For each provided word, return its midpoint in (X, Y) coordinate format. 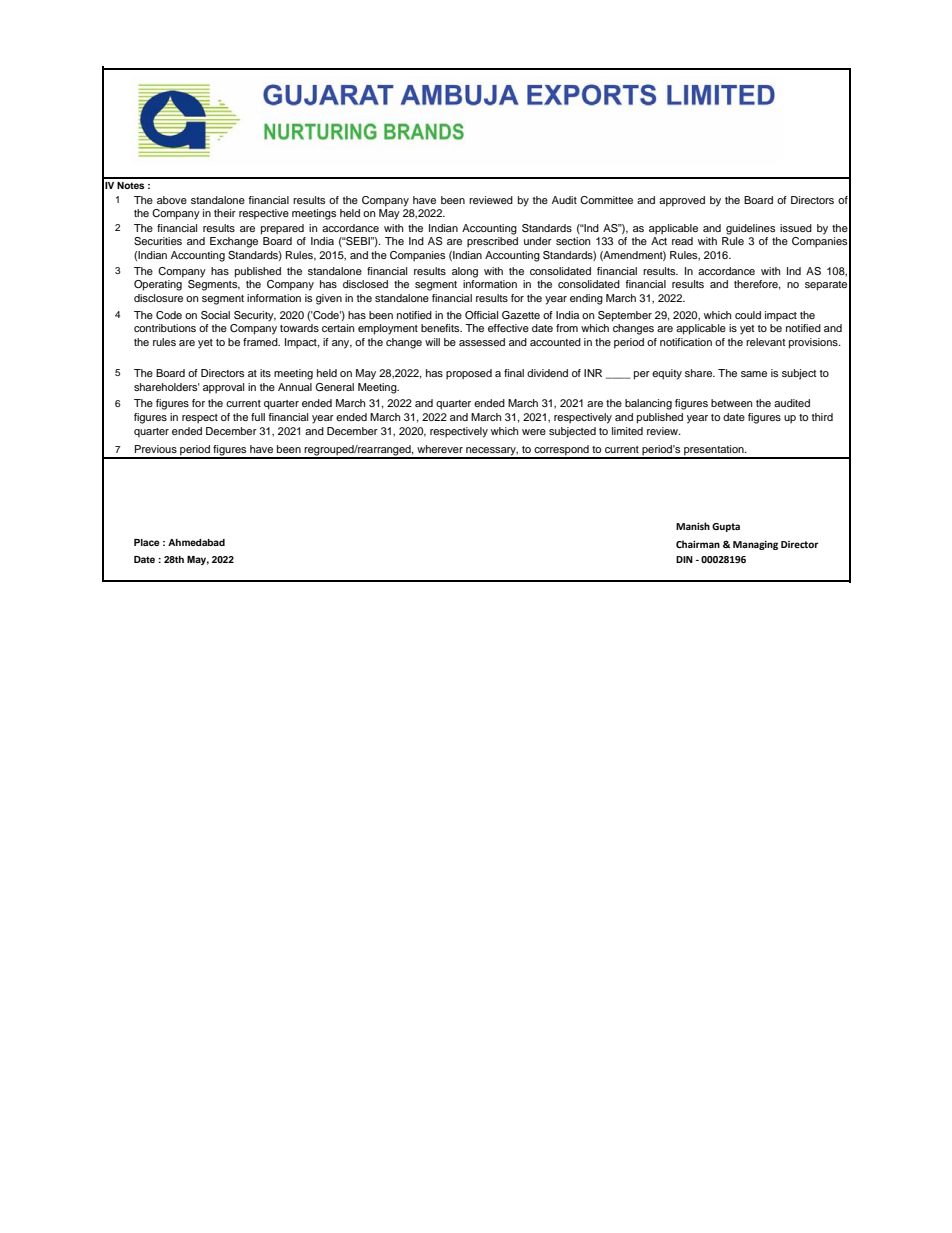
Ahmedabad (196, 542)
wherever (440, 449)
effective (508, 328)
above (172, 200)
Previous (156, 449)
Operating (158, 285)
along (465, 272)
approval (223, 388)
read (682, 241)
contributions (165, 328)
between (732, 403)
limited (627, 431)
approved (682, 201)
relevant (765, 342)
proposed (469, 374)
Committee (606, 200)
